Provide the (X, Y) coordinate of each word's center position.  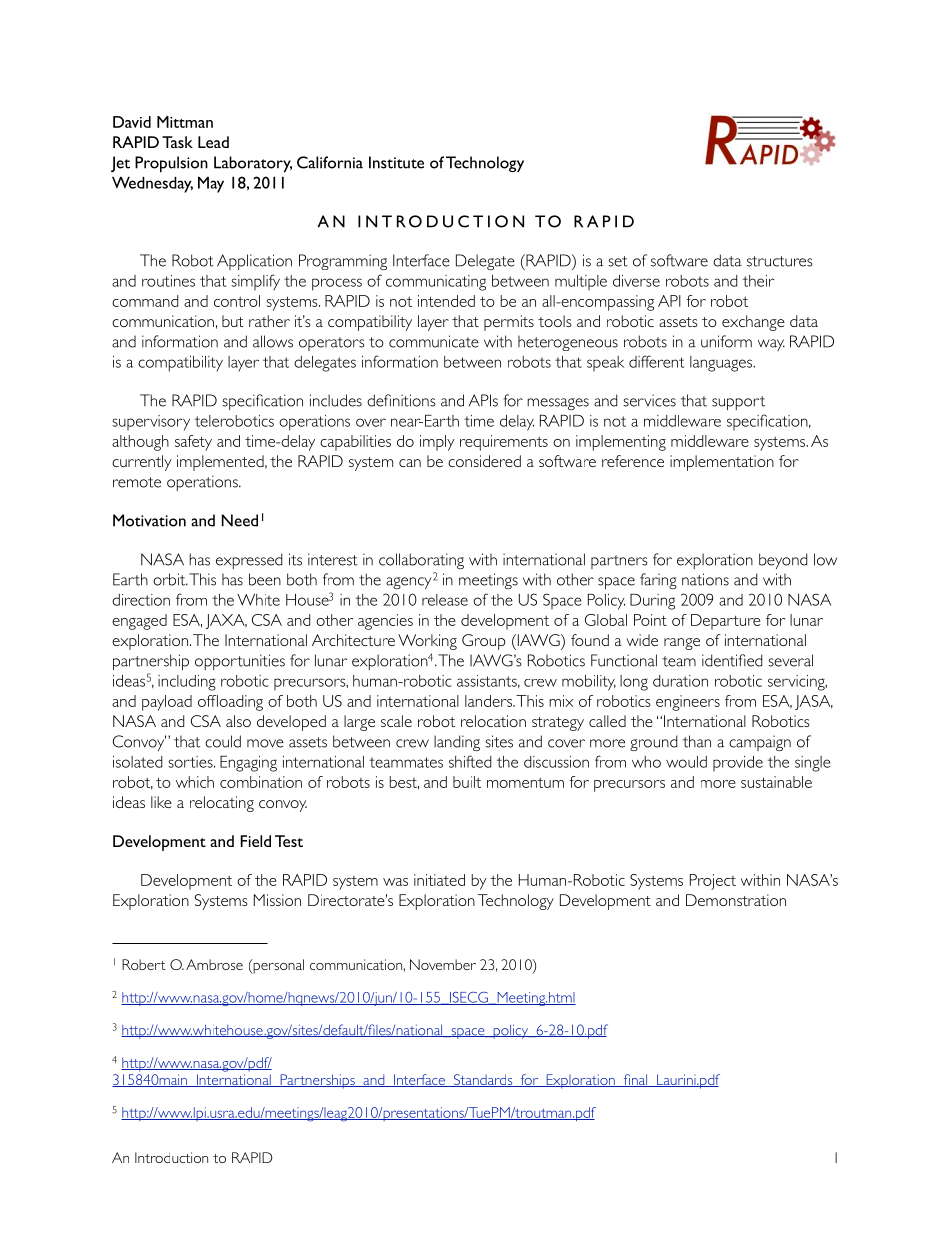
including (187, 683)
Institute (396, 162)
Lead (213, 142)
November (443, 964)
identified (732, 660)
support (738, 403)
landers (490, 701)
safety (193, 443)
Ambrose (214, 964)
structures (780, 261)
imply (437, 443)
